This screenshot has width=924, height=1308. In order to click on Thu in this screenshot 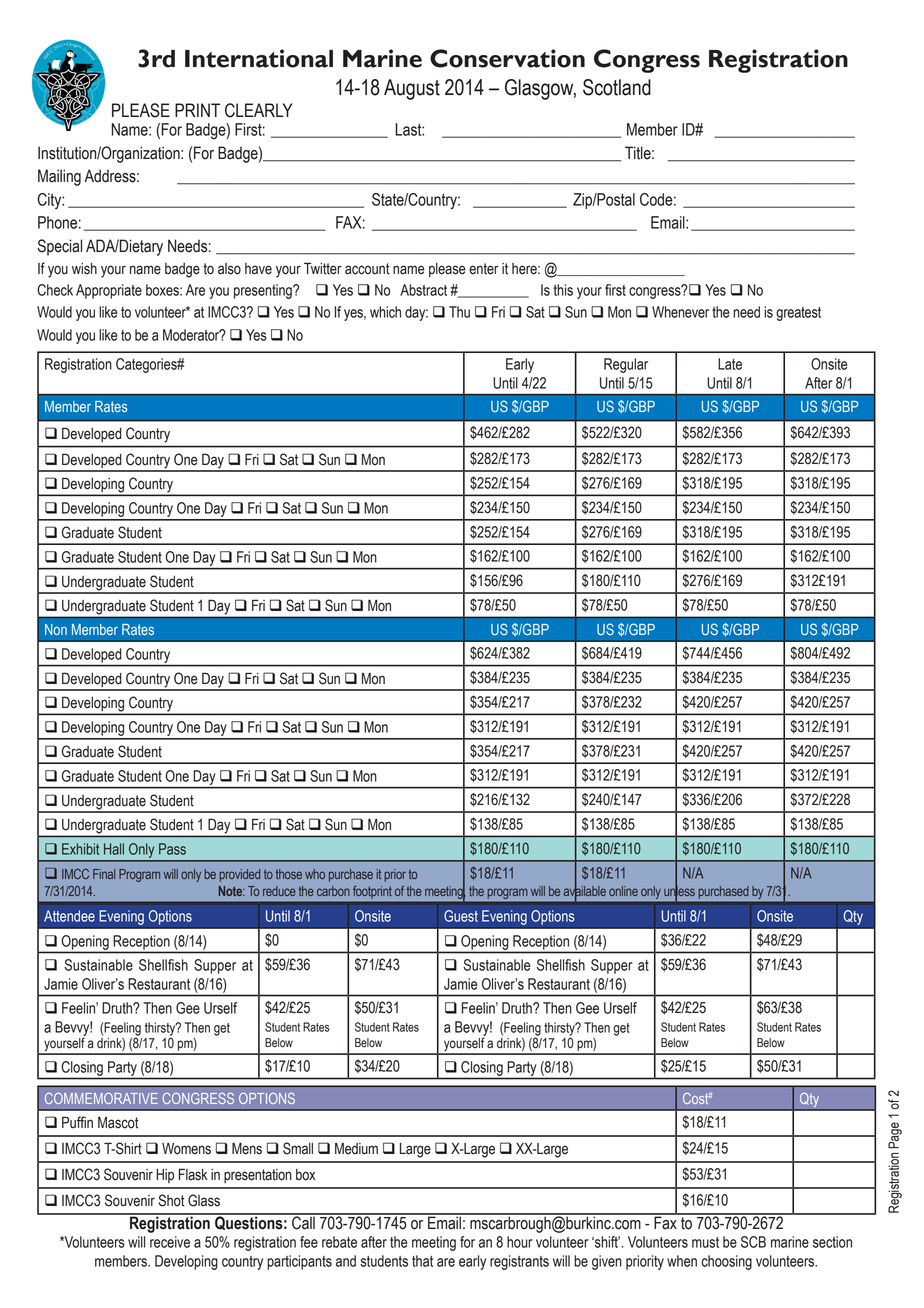, I will do `click(459, 312)`.
